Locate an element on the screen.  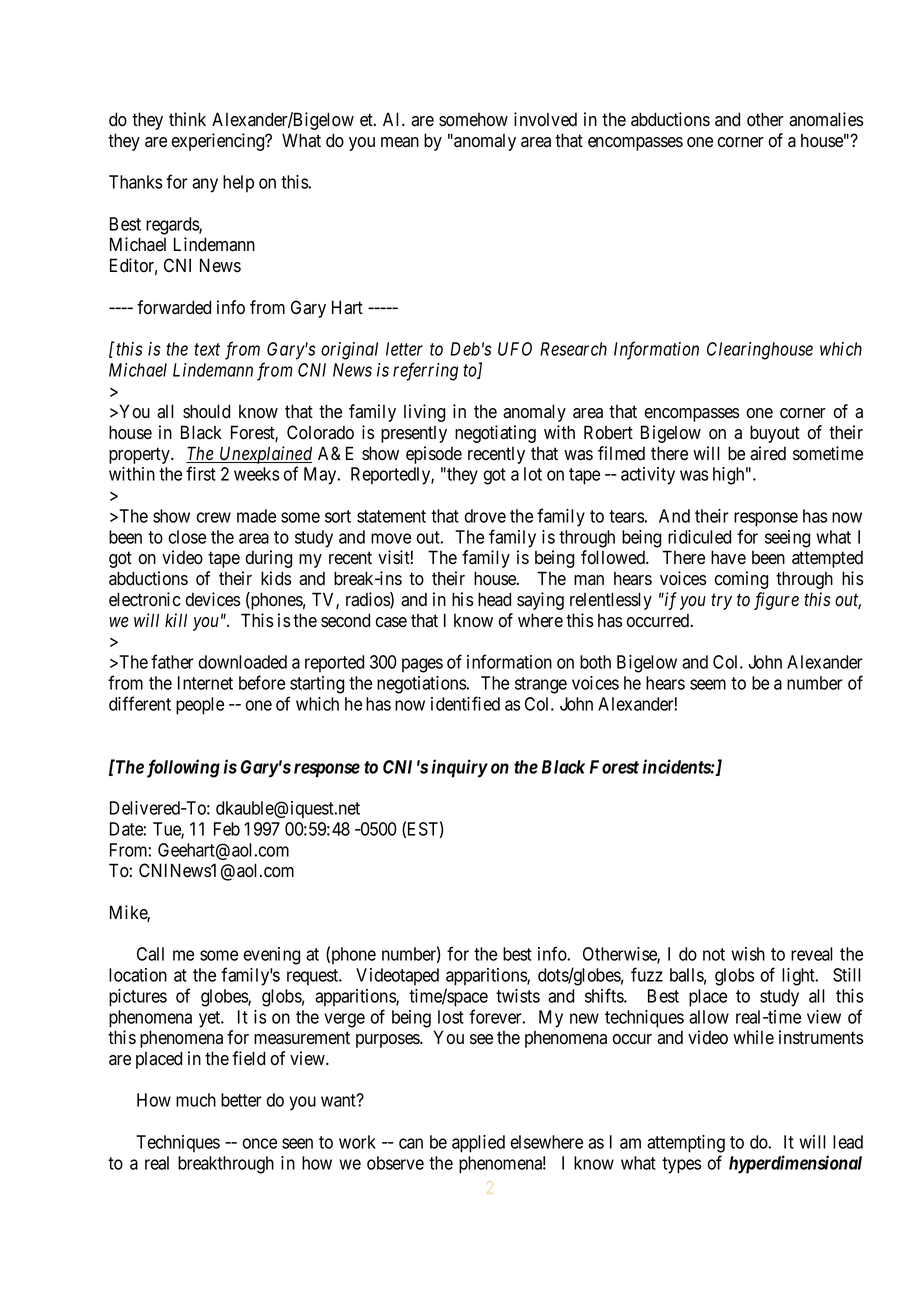
anomalies is located at coordinates (826, 119).
